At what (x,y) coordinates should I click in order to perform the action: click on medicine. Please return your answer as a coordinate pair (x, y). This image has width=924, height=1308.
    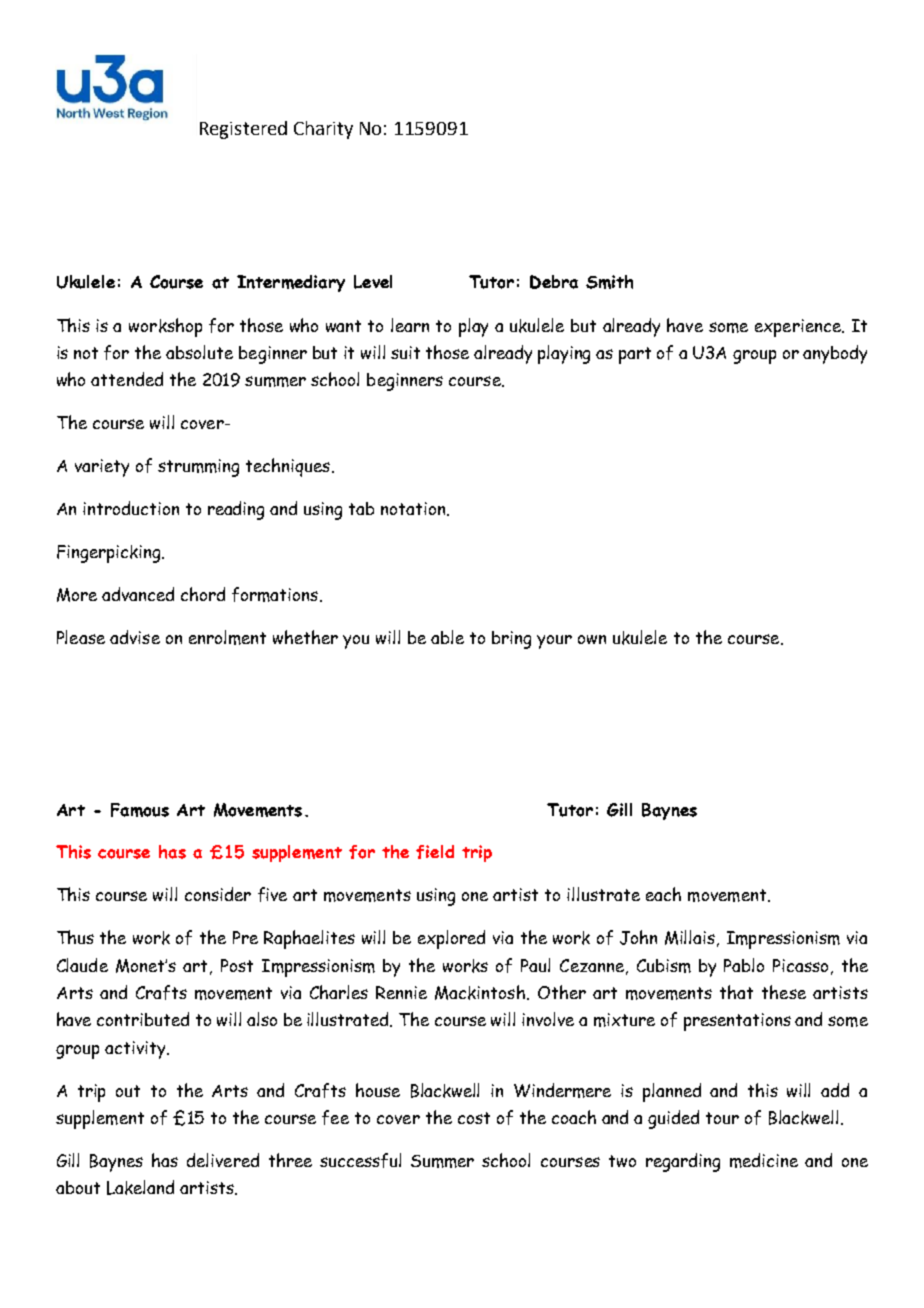
    Looking at the image, I should click on (764, 1160).
